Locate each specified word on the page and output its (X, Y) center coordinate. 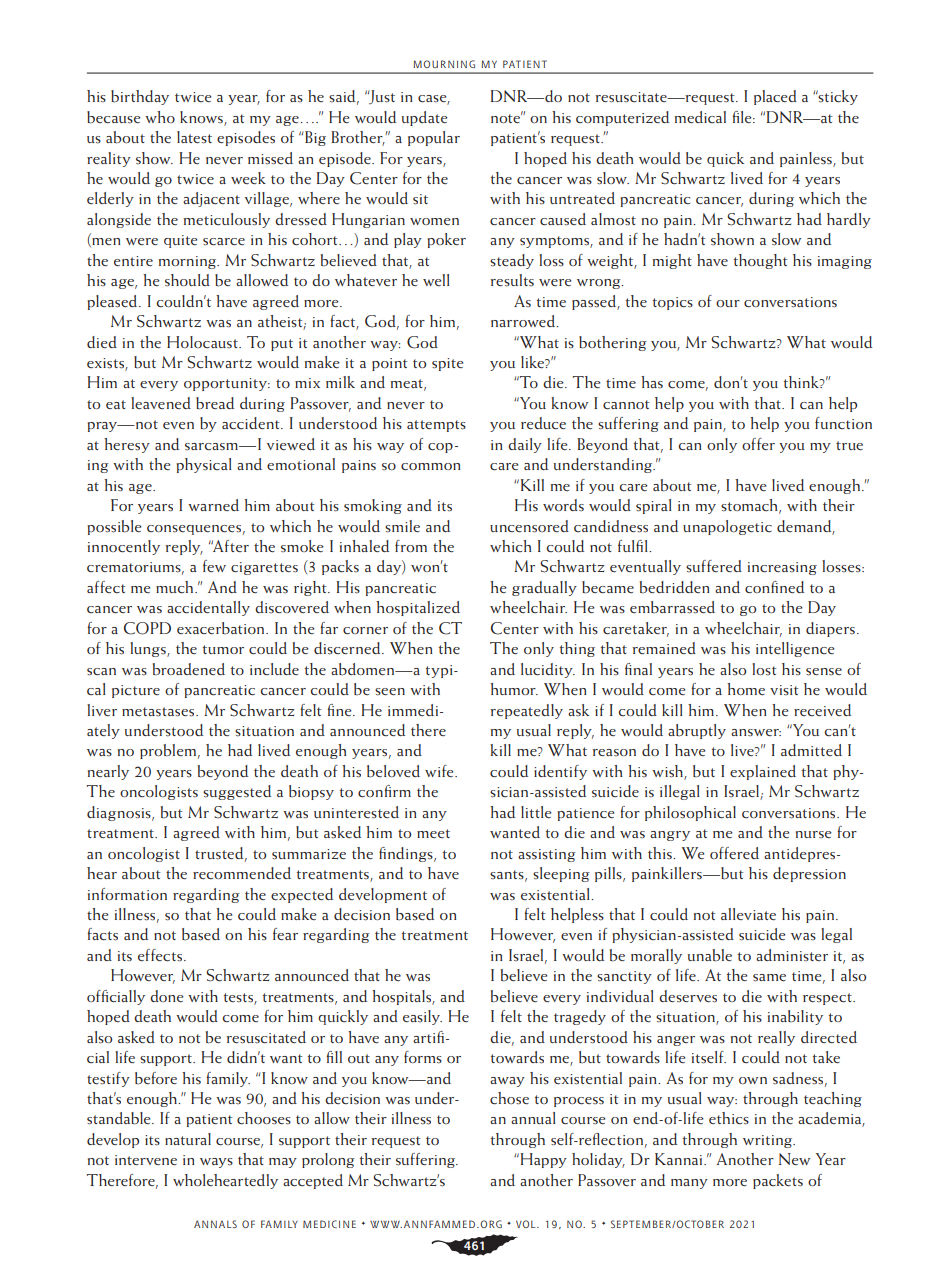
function (843, 423)
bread (215, 403)
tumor (223, 649)
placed (775, 97)
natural (188, 1139)
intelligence (795, 649)
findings (407, 854)
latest (194, 137)
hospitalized (418, 608)
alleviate (748, 914)
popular (434, 138)
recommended (242, 873)
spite (447, 364)
